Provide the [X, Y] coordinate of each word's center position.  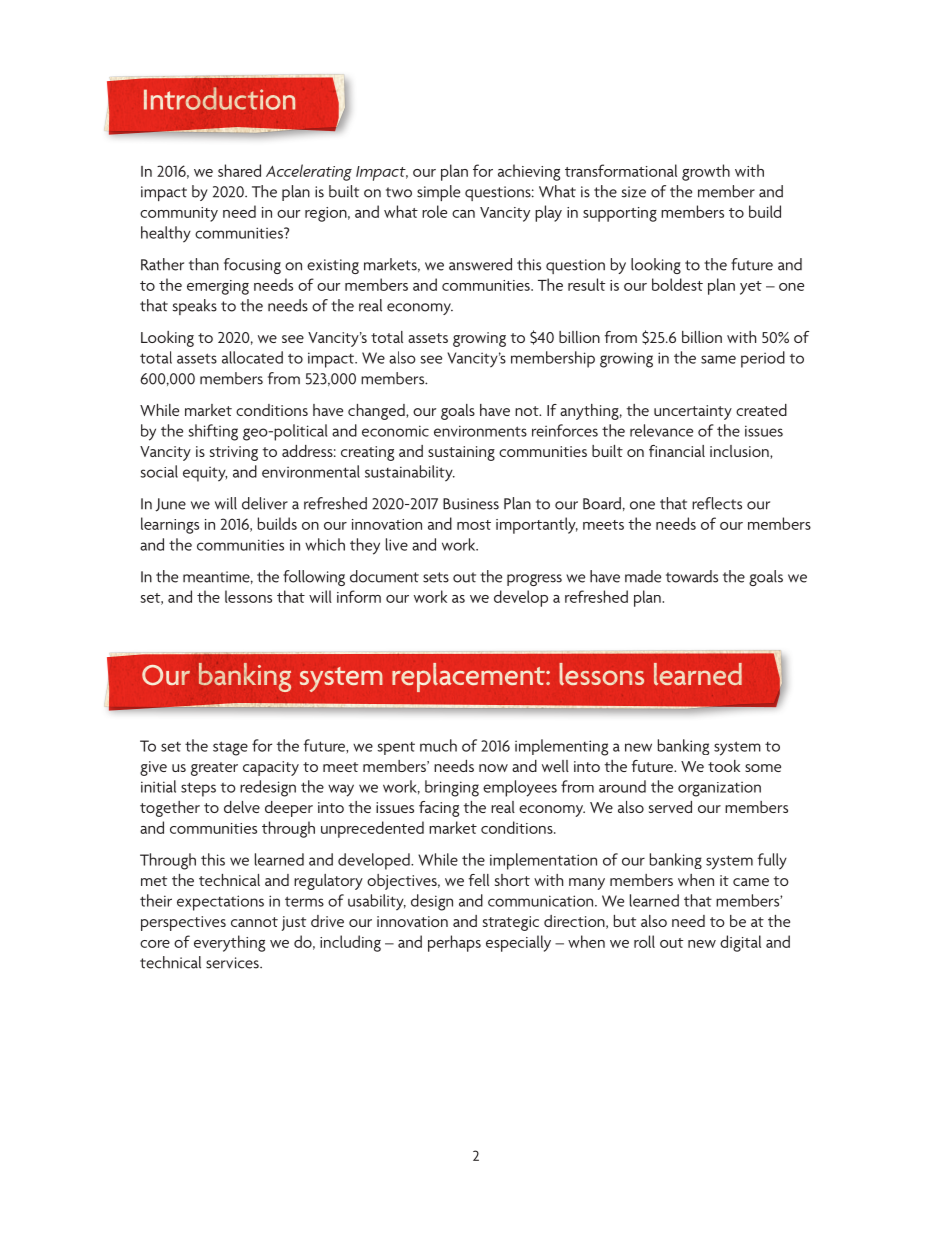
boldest [677, 284]
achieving [529, 172]
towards [692, 576]
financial [677, 451]
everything [229, 943]
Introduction [219, 98]
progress [534, 580]
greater [214, 769]
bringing [452, 788]
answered [480, 264]
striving [234, 453]
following [314, 578]
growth [706, 172]
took [724, 766]
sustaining [461, 453]
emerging [218, 287]
